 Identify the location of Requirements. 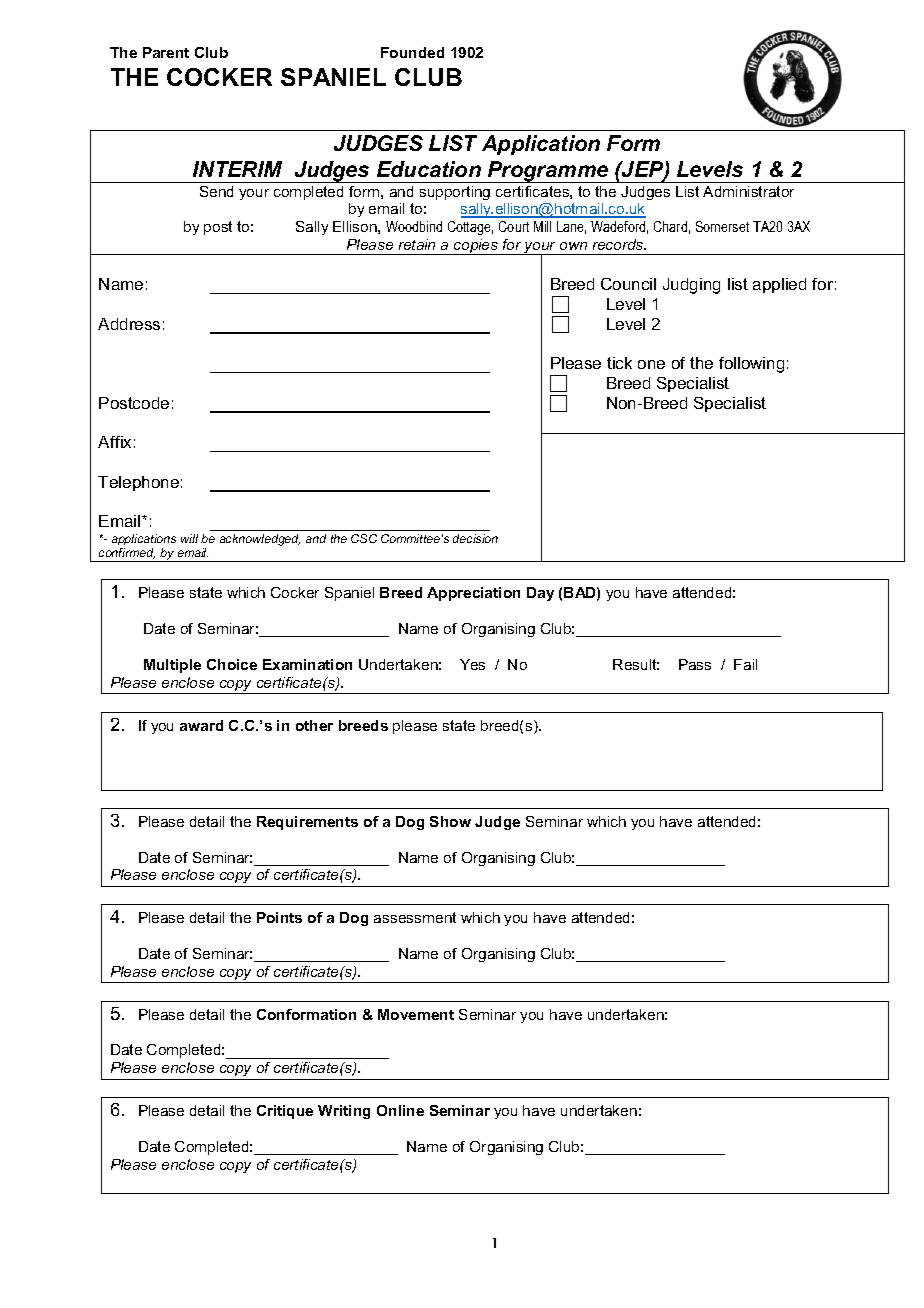
(307, 823).
